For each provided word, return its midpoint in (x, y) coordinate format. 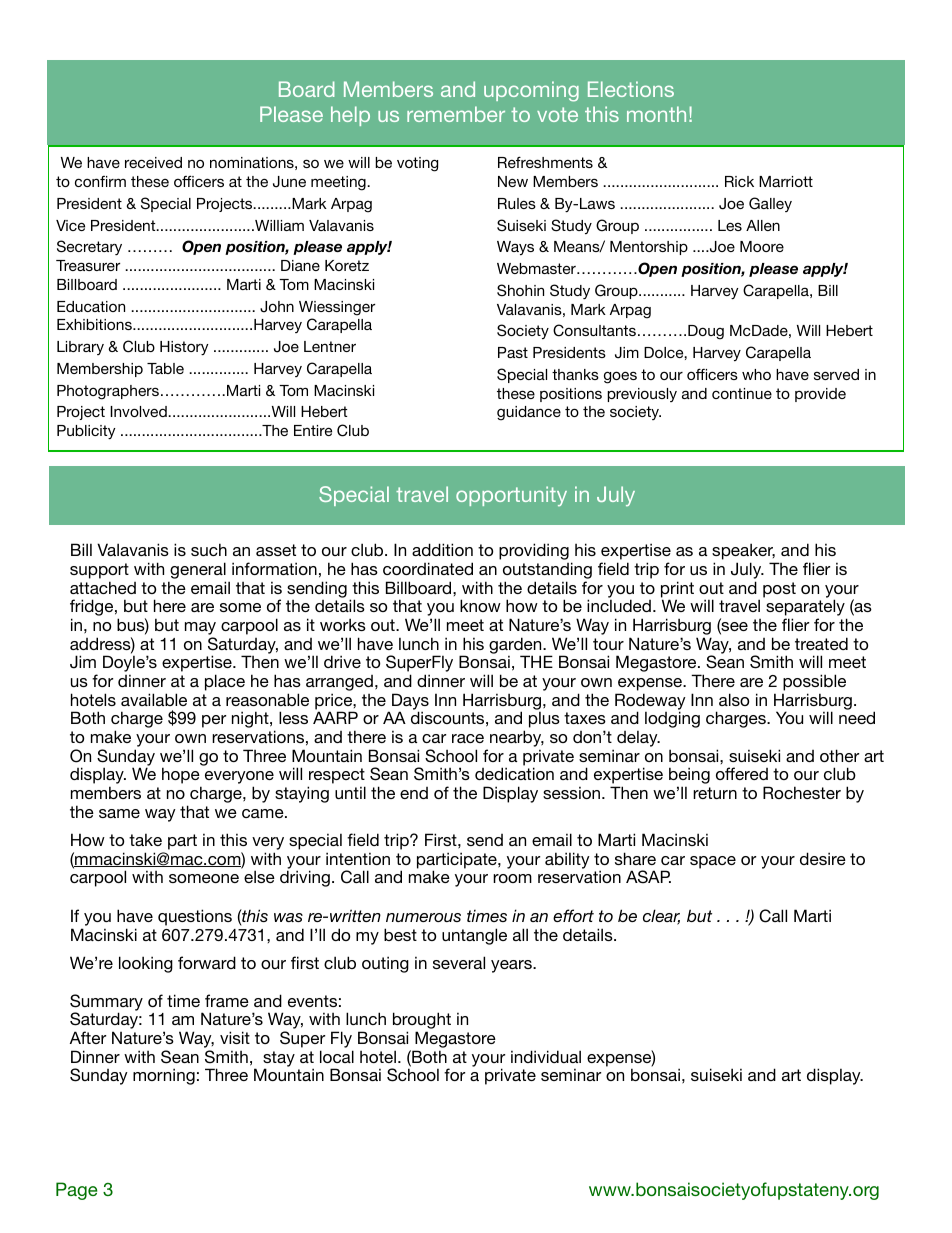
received (153, 162)
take (145, 839)
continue (742, 393)
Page (76, 1191)
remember (456, 114)
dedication (514, 773)
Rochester (802, 792)
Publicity (86, 432)
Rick (739, 181)
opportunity (511, 496)
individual (546, 1056)
